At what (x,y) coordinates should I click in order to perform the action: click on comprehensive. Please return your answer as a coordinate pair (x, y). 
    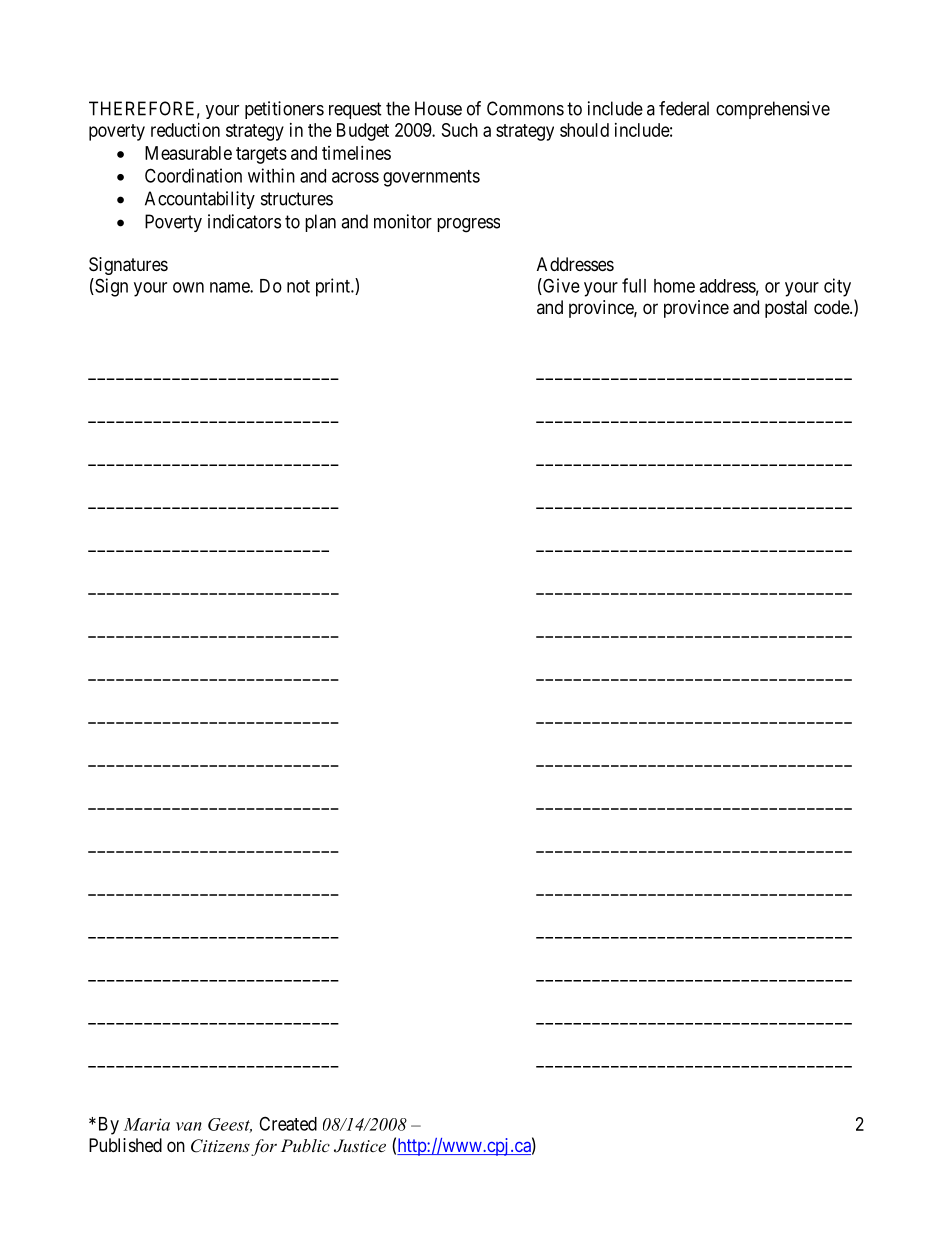
    Looking at the image, I should click on (773, 110).
